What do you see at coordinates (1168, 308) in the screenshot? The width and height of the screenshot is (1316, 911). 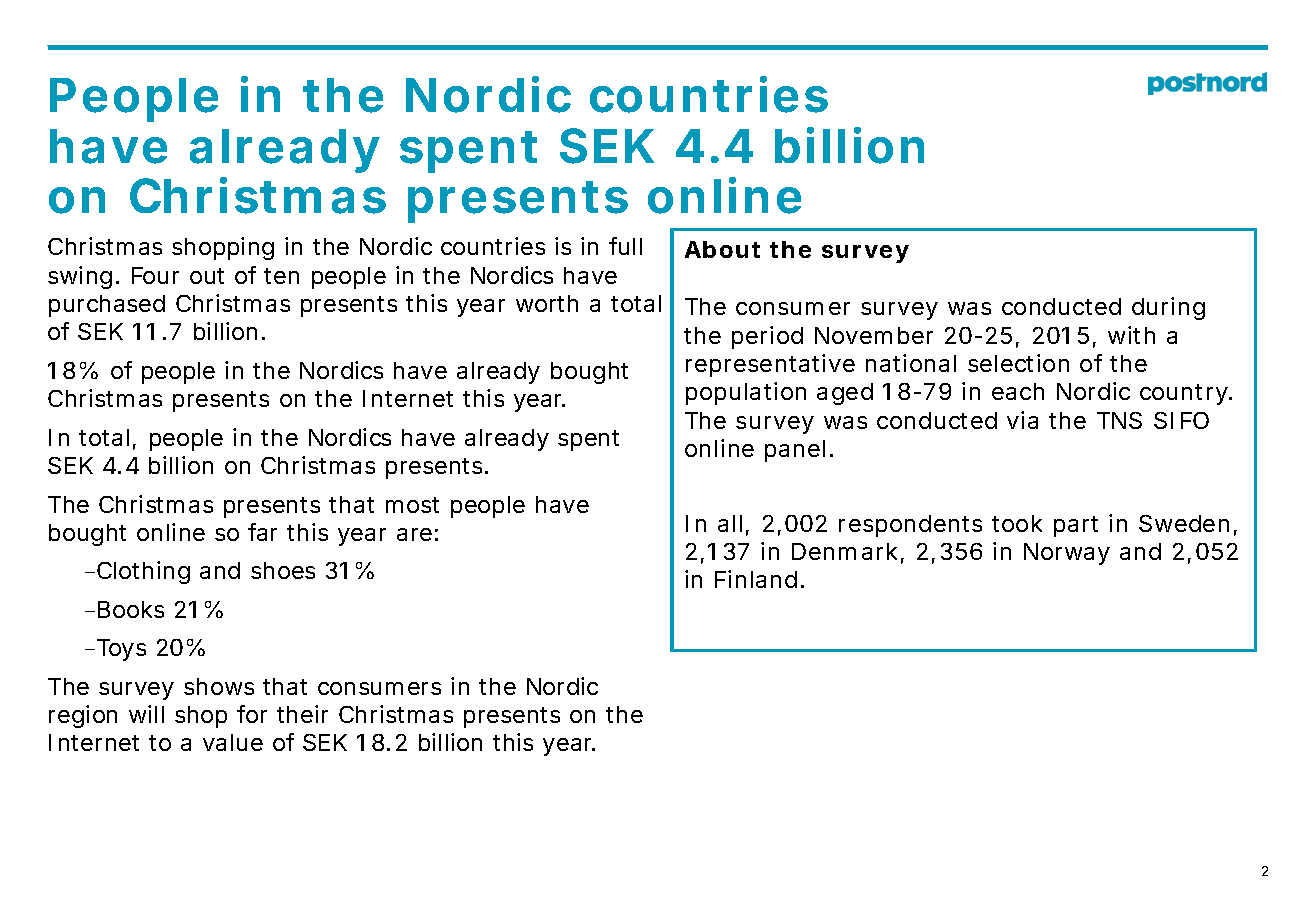 I see `during` at bounding box center [1168, 308].
